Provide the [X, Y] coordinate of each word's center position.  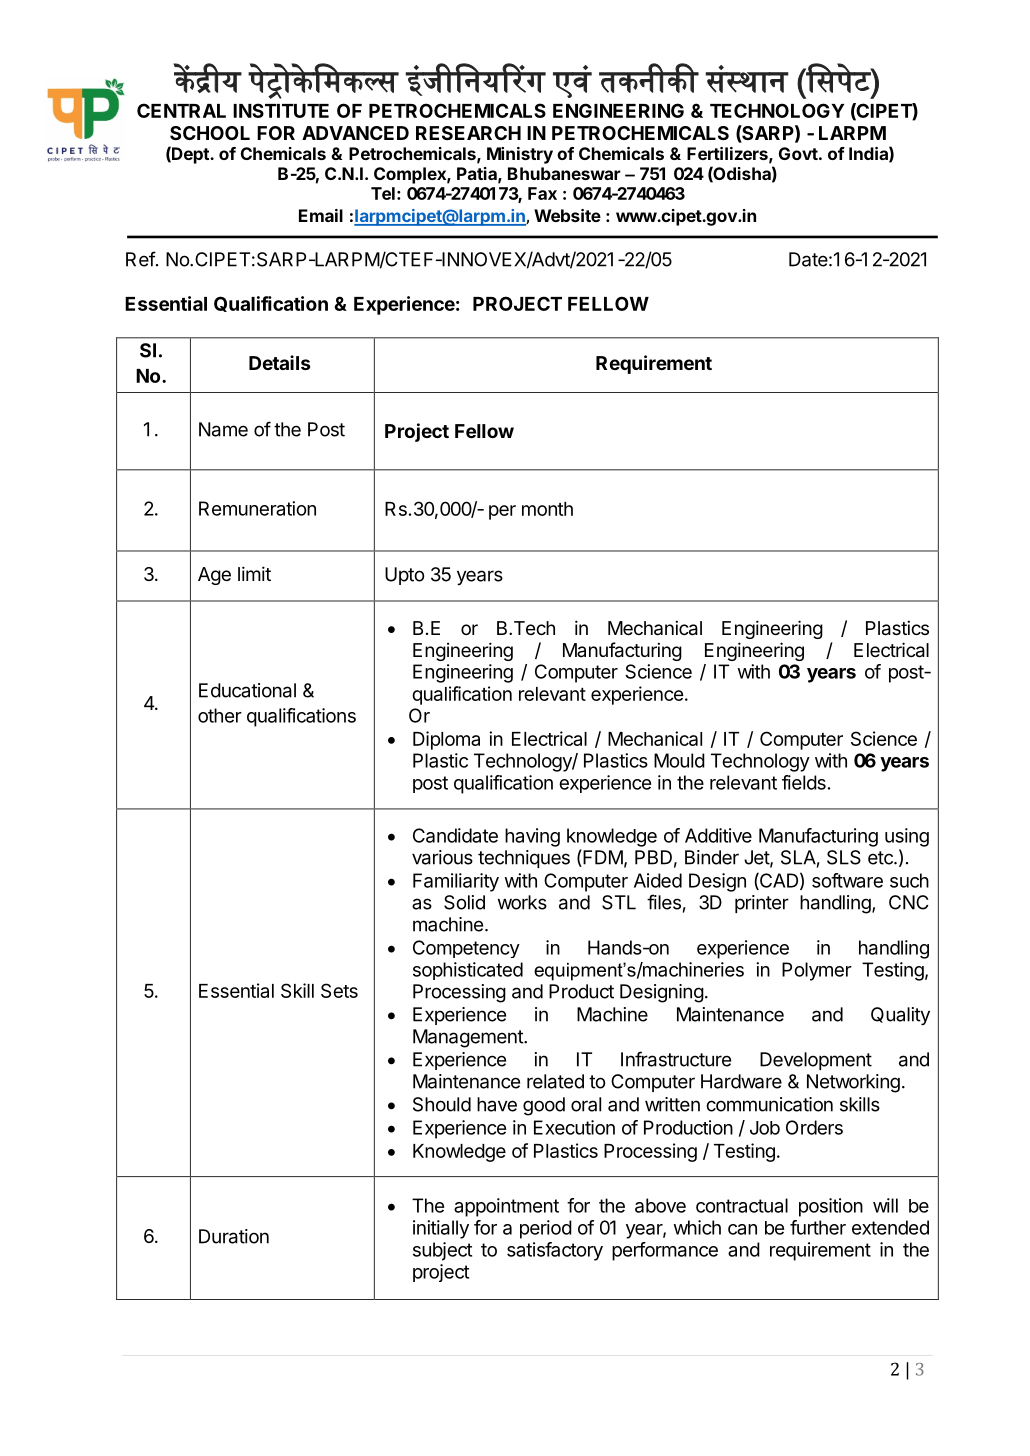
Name [223, 429]
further [818, 1227]
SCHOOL [210, 133]
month [547, 509]
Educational [247, 690]
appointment [506, 1207]
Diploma [446, 740]
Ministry [520, 155]
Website [567, 215]
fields [804, 782]
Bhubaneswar [564, 173]
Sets [339, 990]
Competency [466, 949]
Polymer [817, 971]
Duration [234, 1236]
